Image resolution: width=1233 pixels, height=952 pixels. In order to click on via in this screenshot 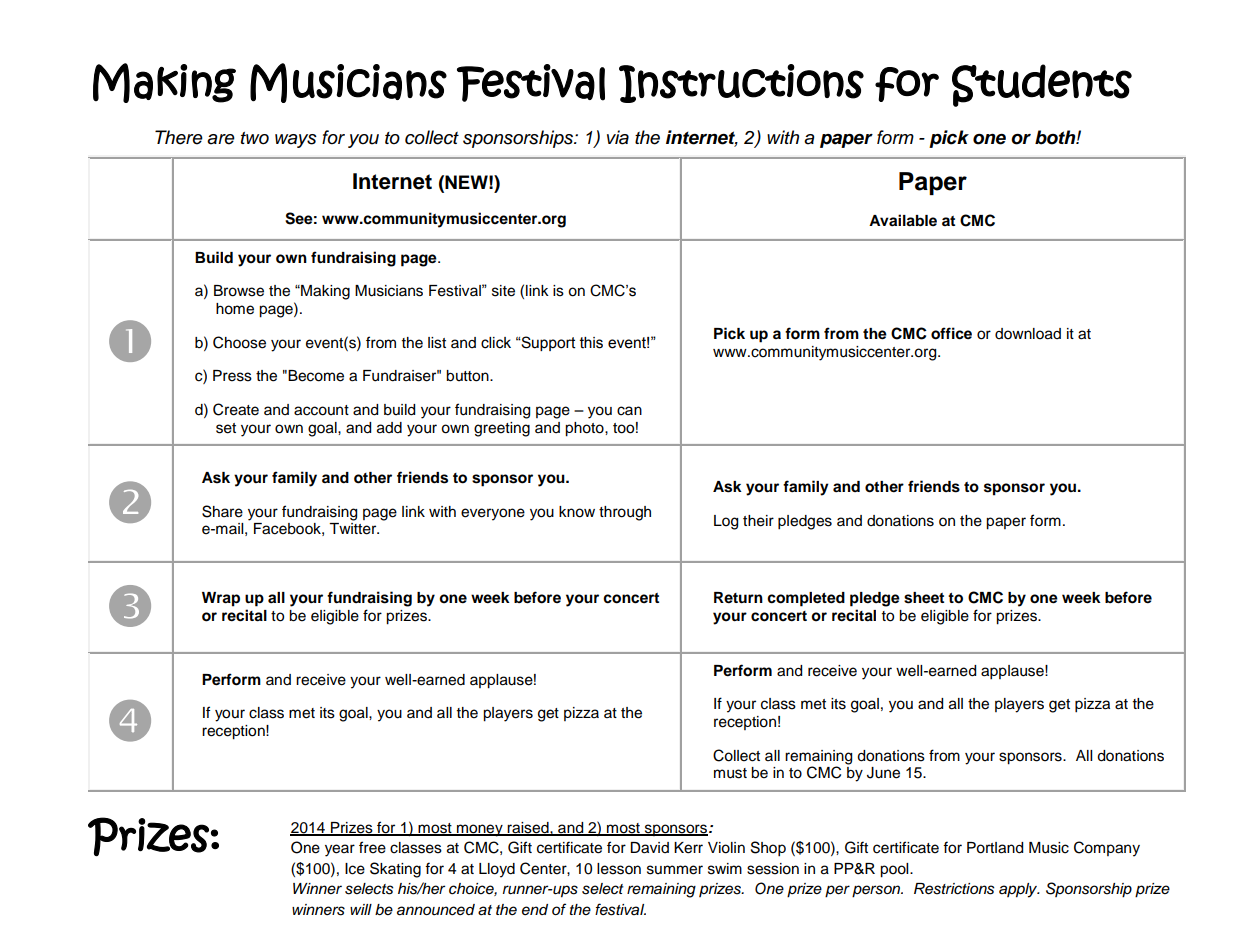, I will do `click(618, 137)`.
